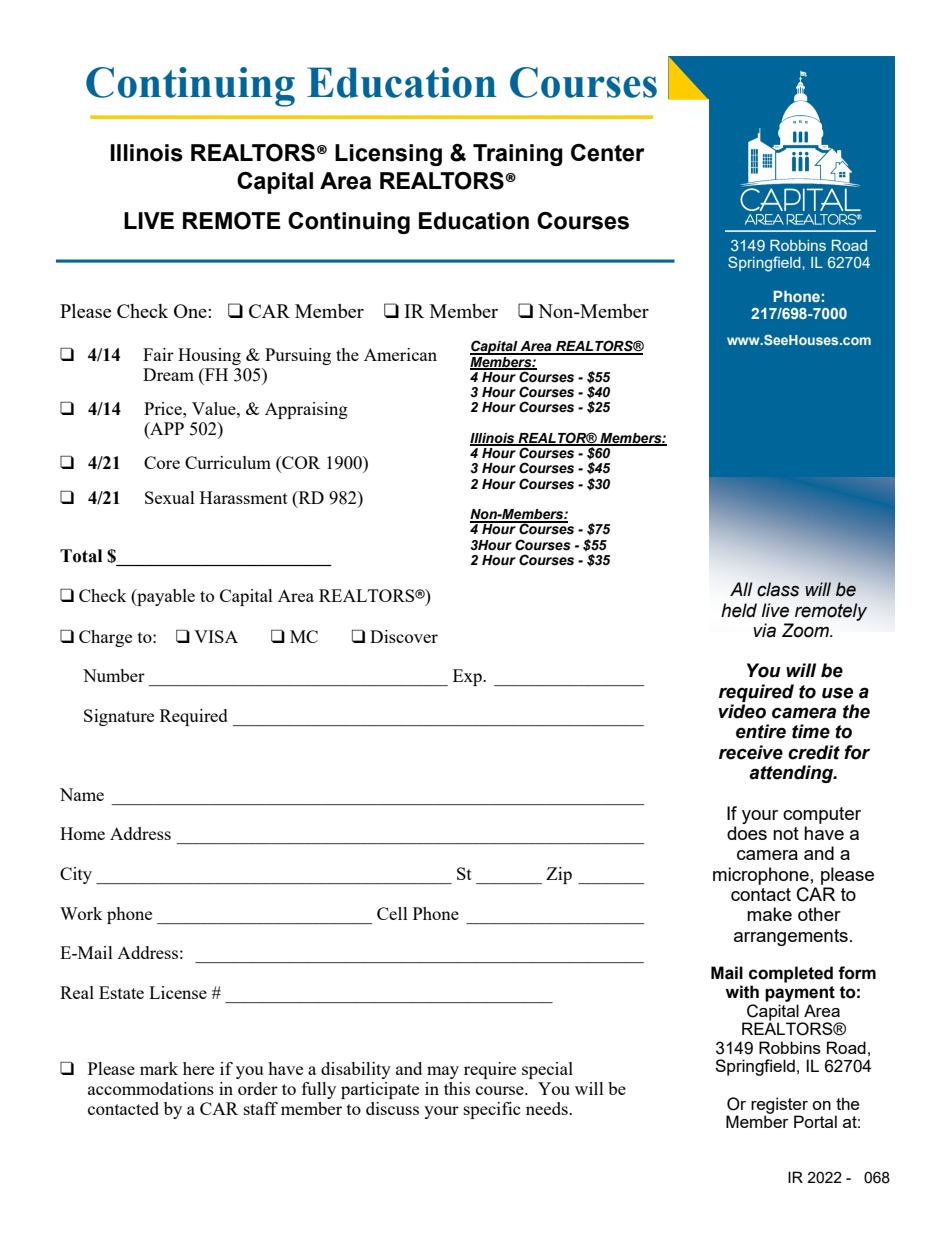 Image resolution: width=952 pixels, height=1233 pixels. Describe the element at coordinates (559, 875) in the document. I see `Zip` at that location.
